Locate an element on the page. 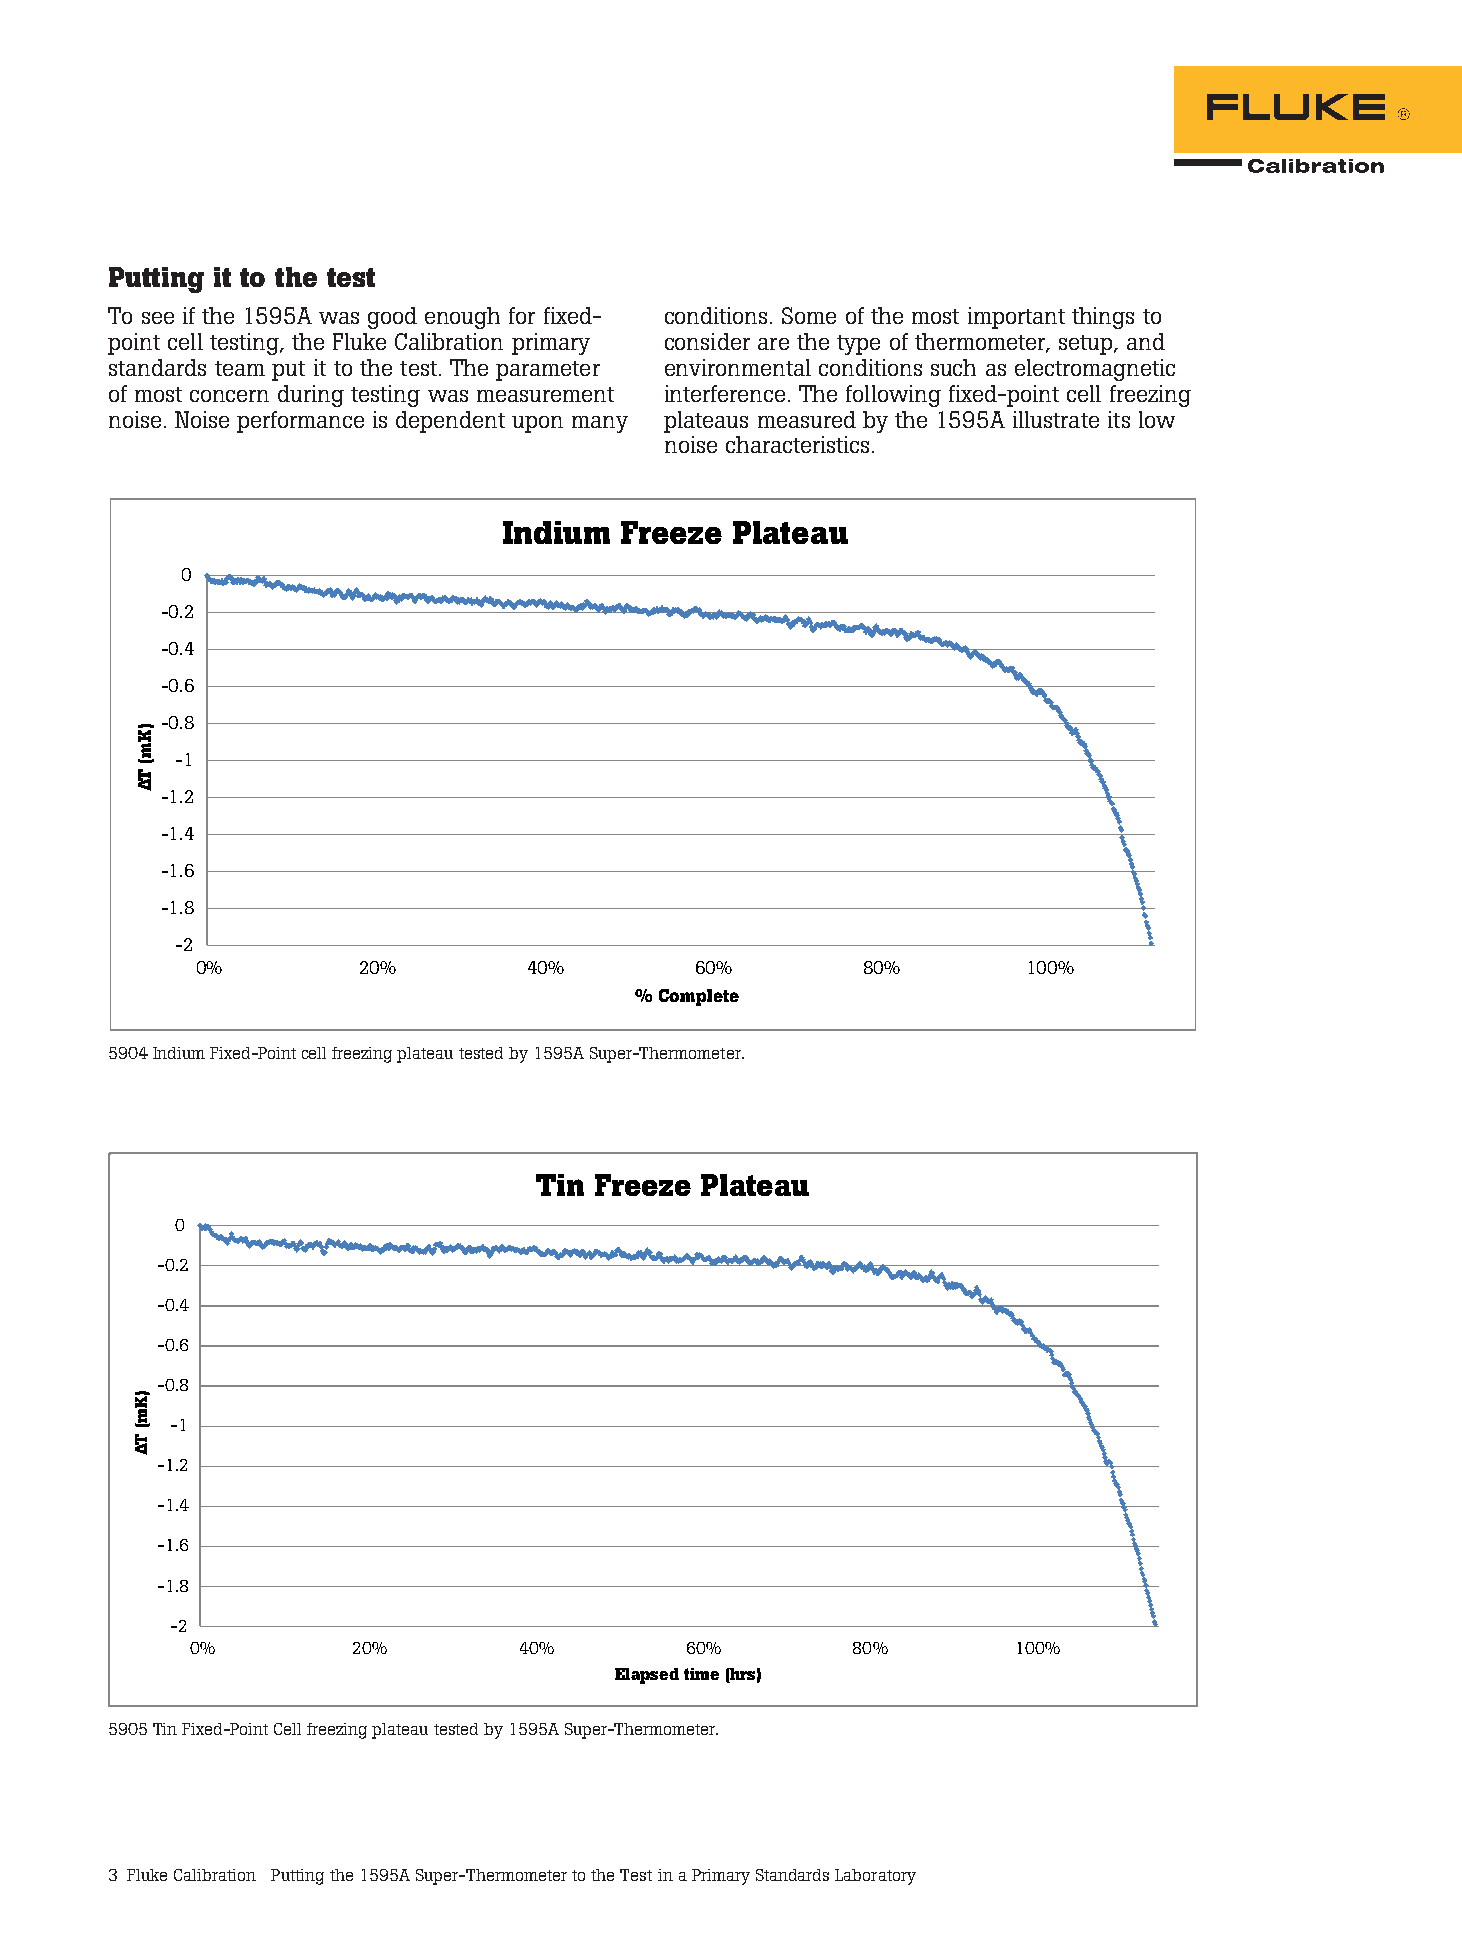 This document has height=1950, width=1462. team is located at coordinates (240, 368).
